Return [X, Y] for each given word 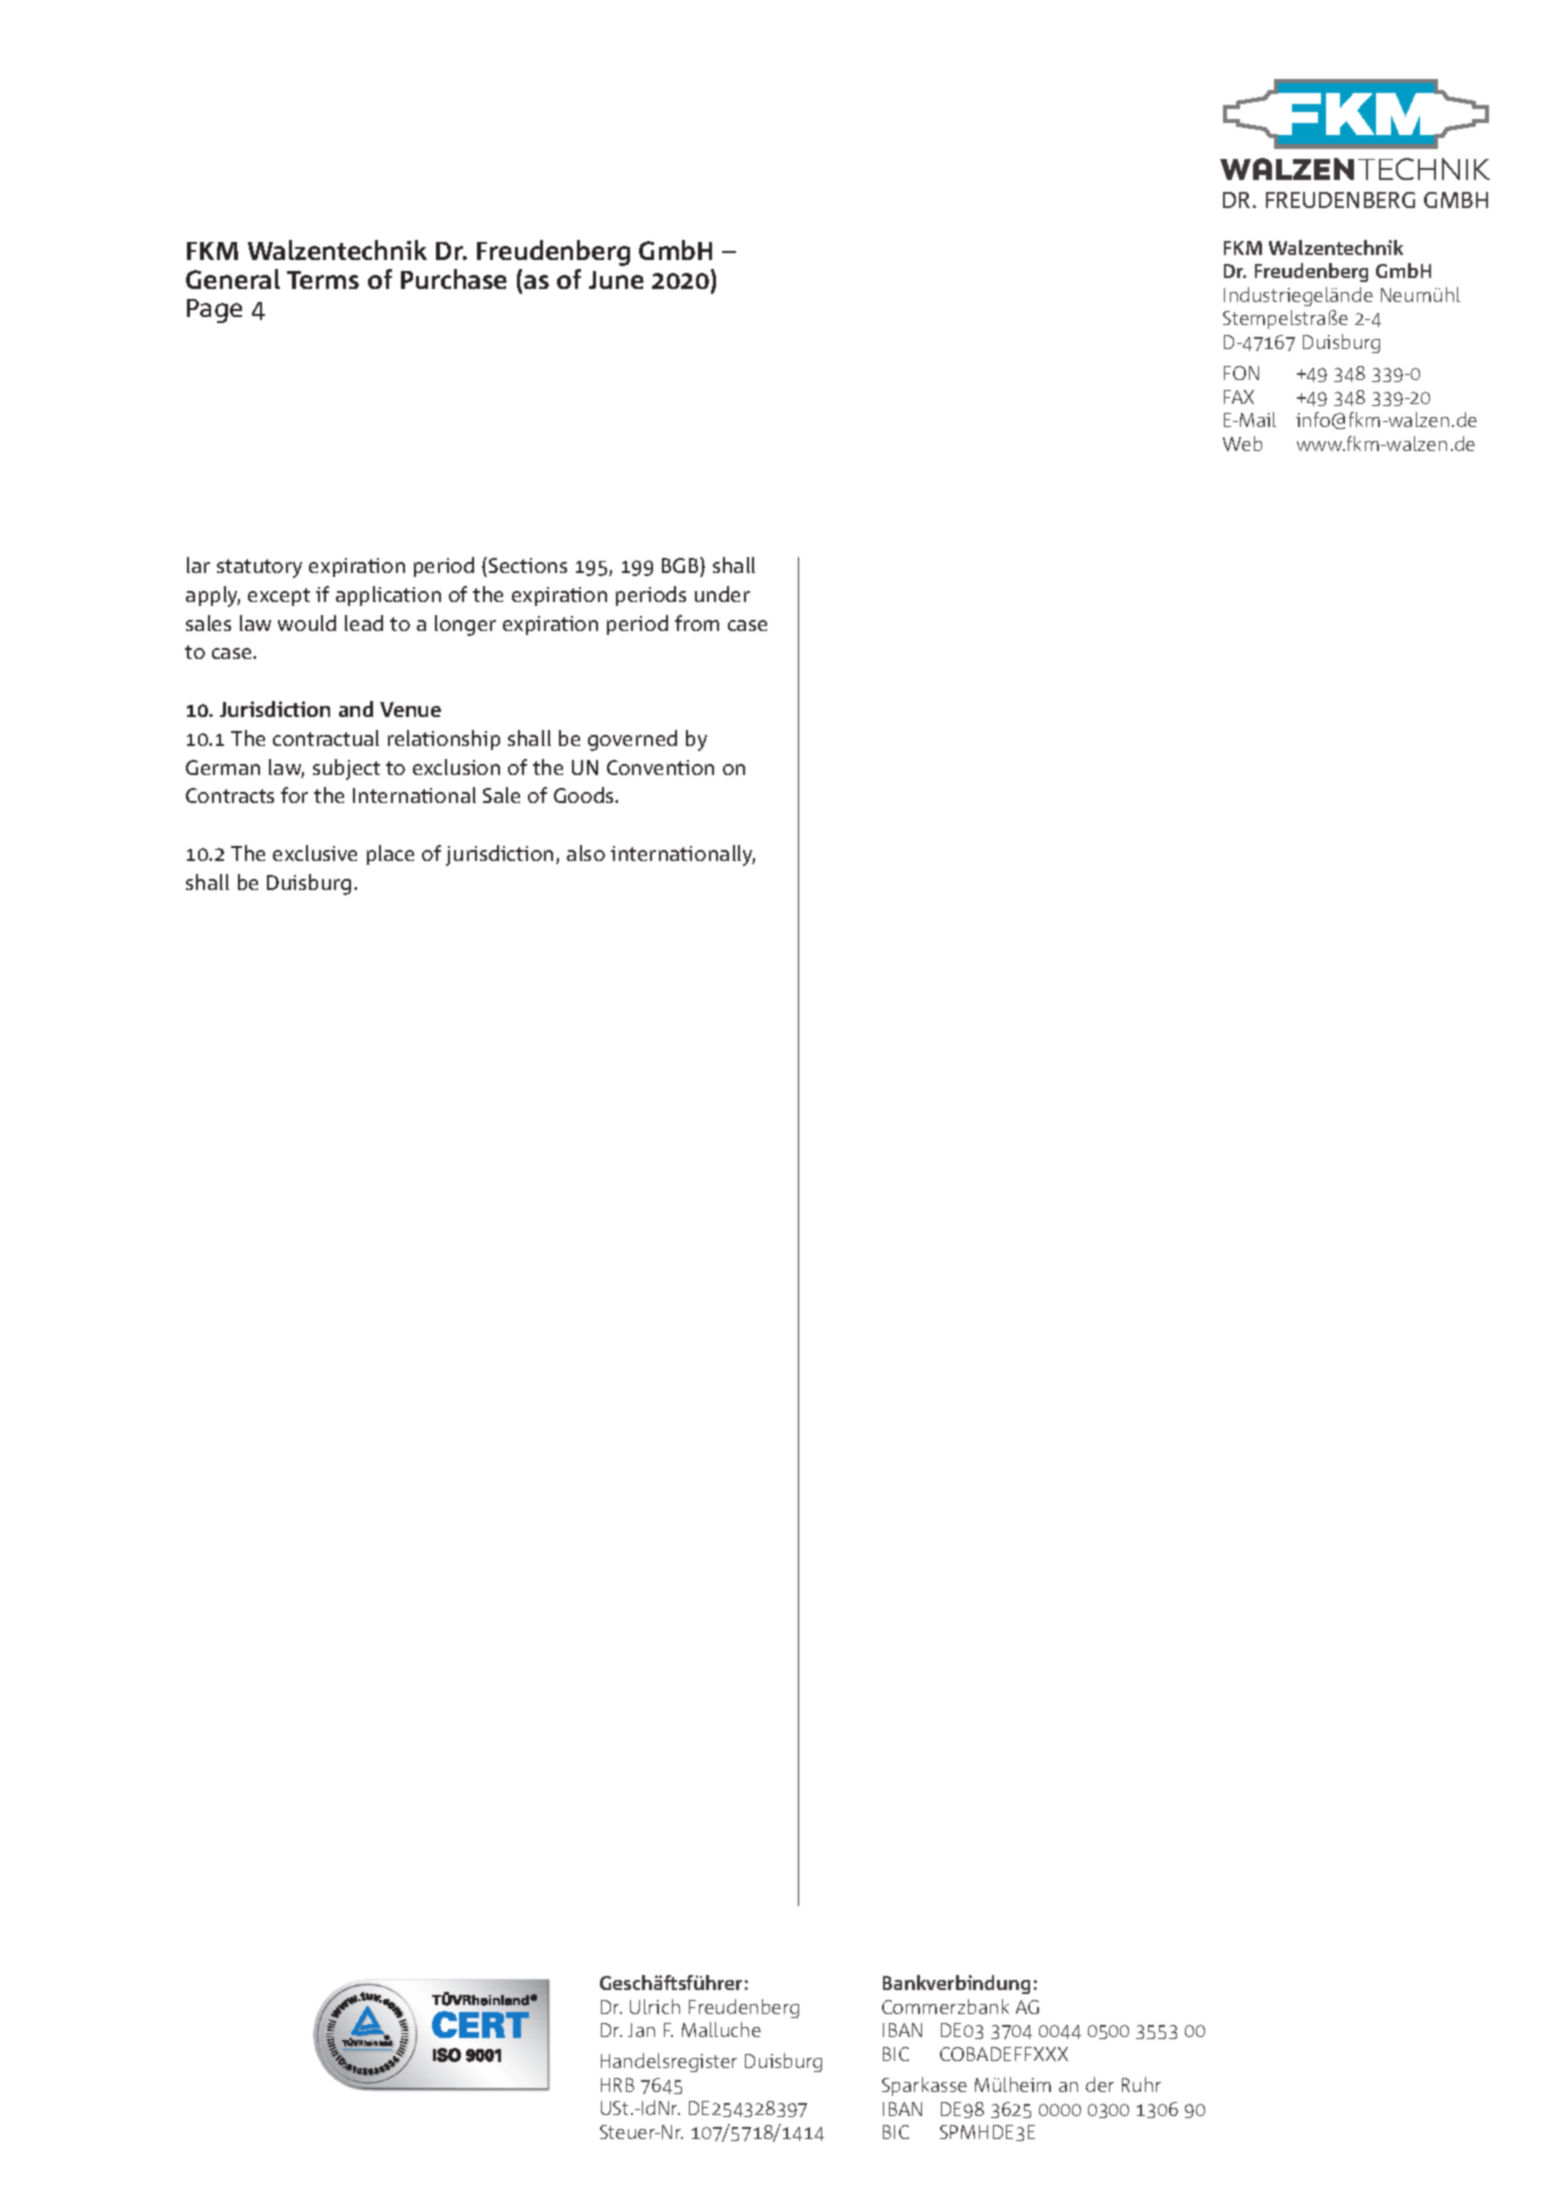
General [233, 279]
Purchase [454, 279]
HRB [617, 2085]
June [616, 280]
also [586, 853]
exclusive [315, 853]
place [390, 855]
